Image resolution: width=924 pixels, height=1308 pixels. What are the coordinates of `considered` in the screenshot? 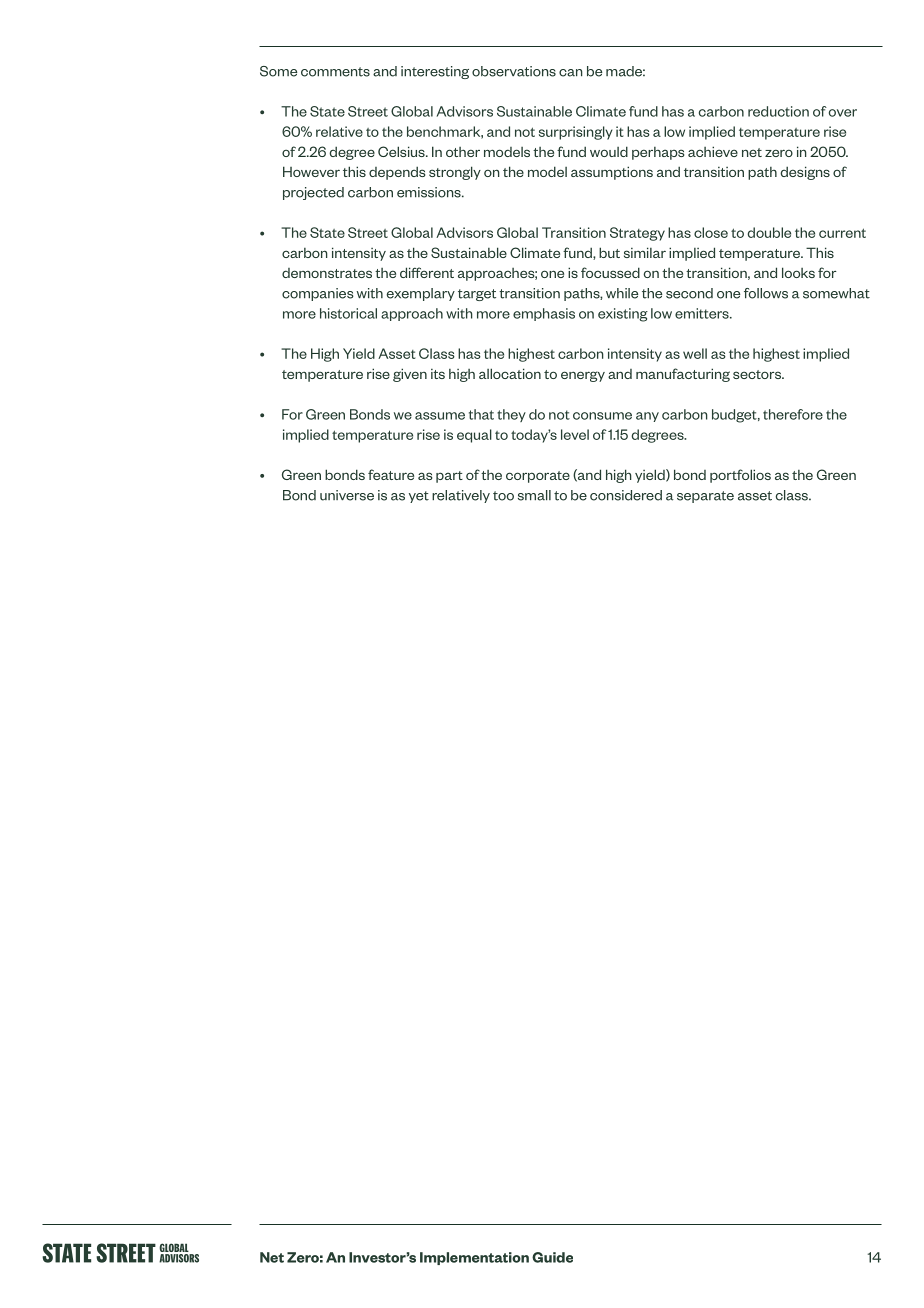 It's located at (626, 495).
